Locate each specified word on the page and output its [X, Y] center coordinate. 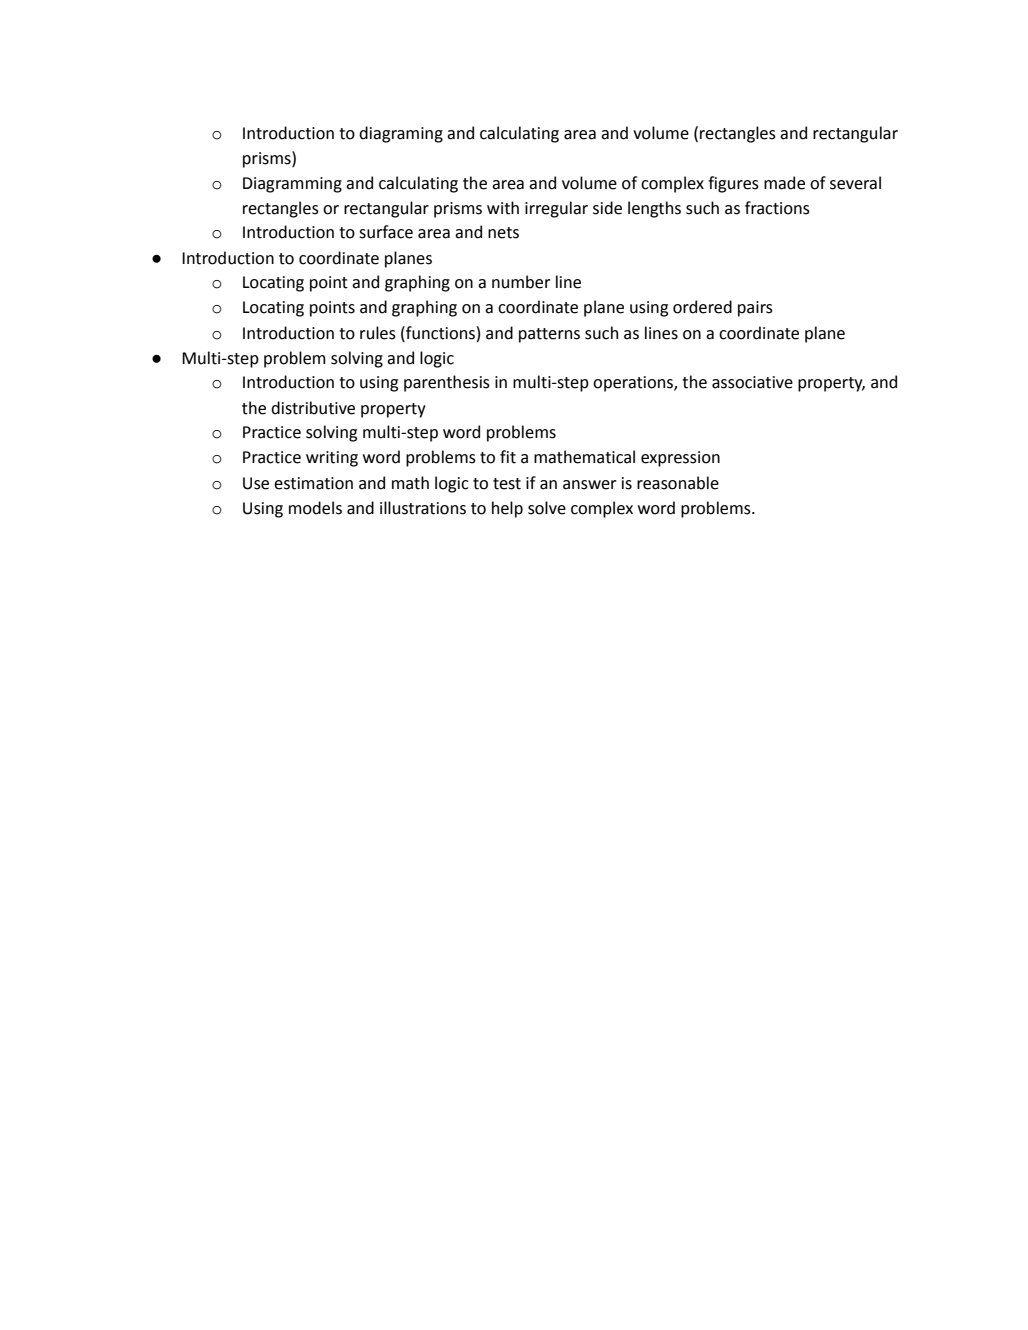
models [315, 508]
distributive [313, 408]
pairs [755, 309]
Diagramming [292, 185]
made [784, 183]
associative [752, 382]
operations [634, 384]
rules [378, 333]
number [521, 282]
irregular [556, 209]
